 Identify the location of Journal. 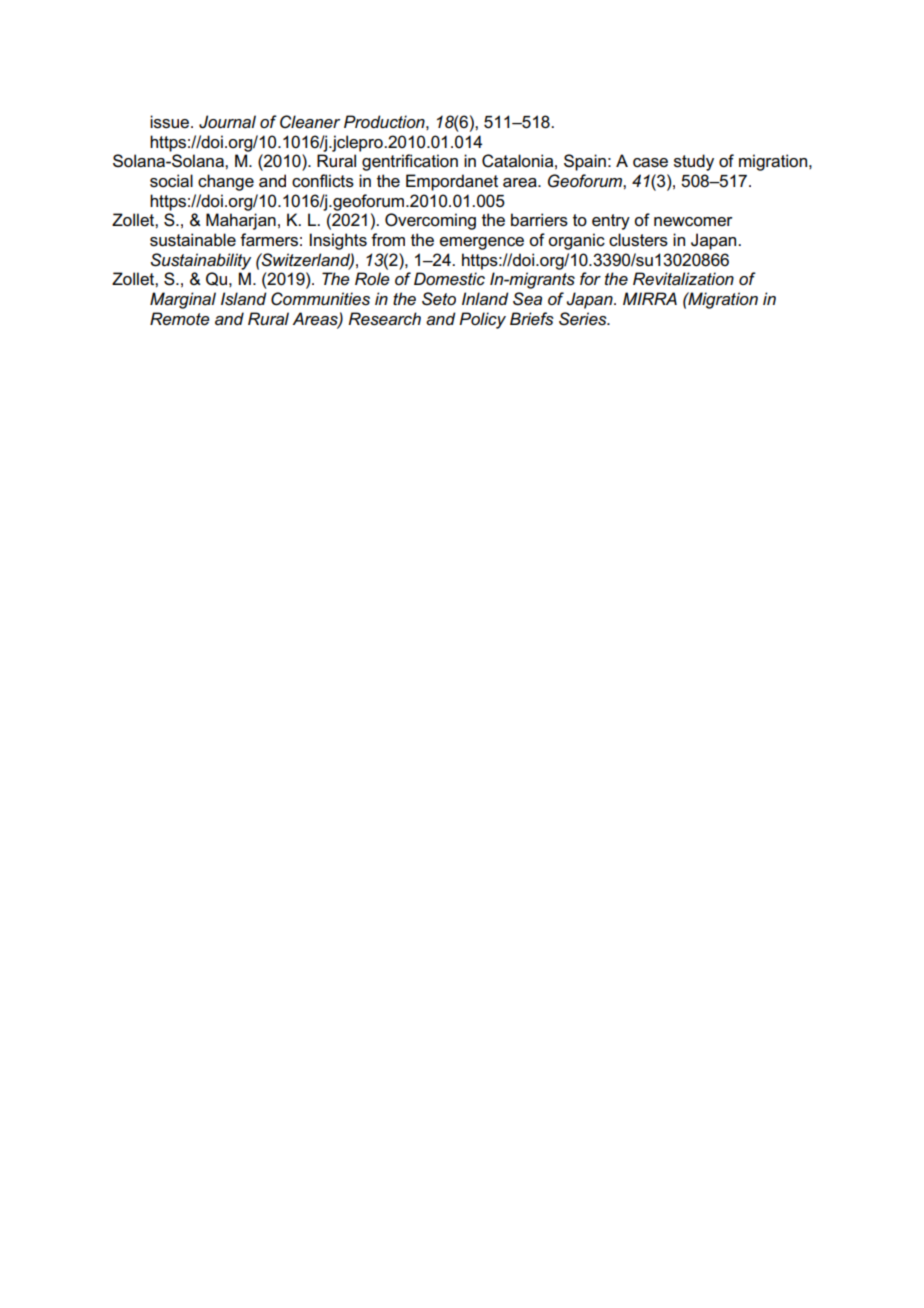
(227, 122).
